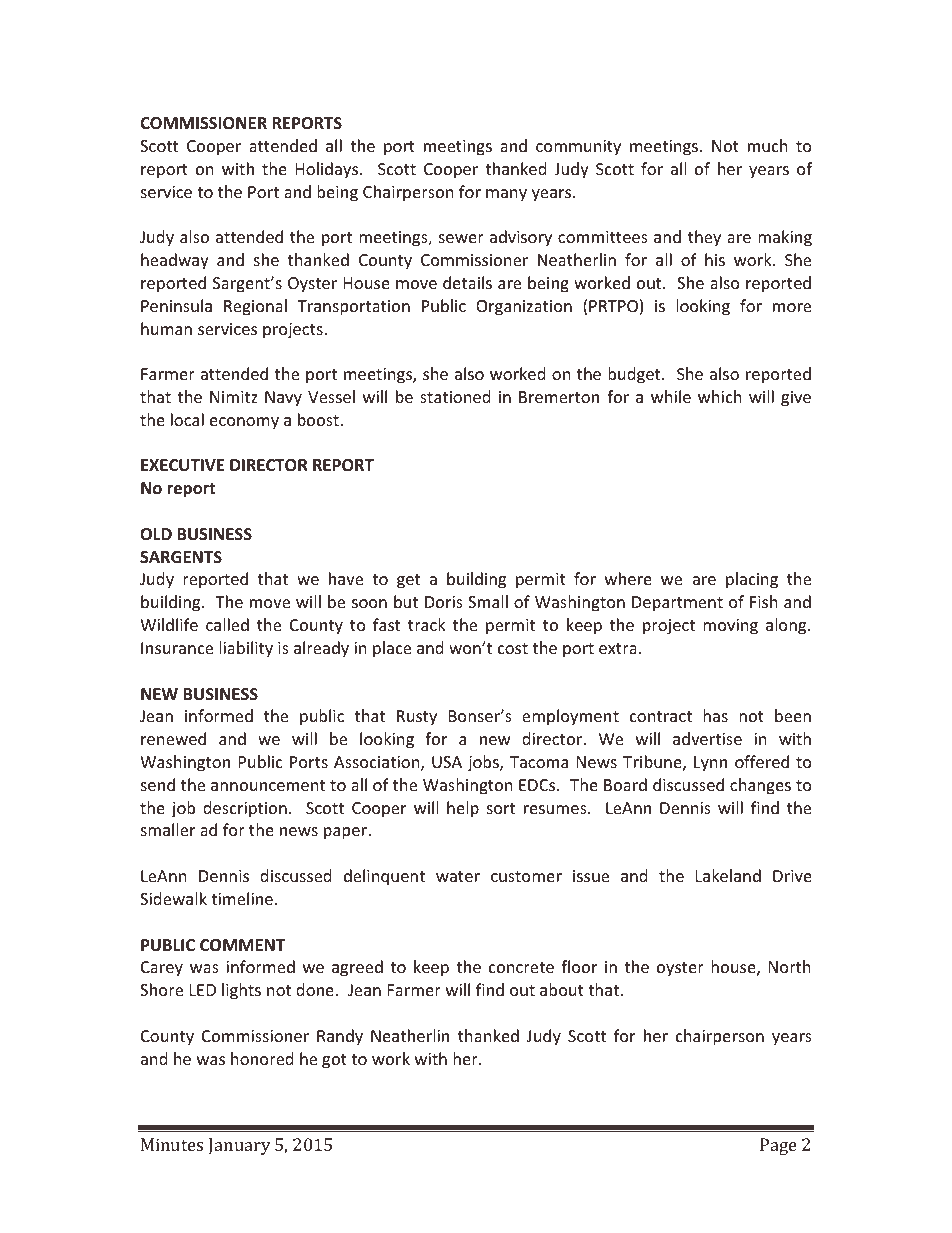 Image resolution: width=952 pixels, height=1233 pixels. I want to click on Page, so click(778, 1146).
